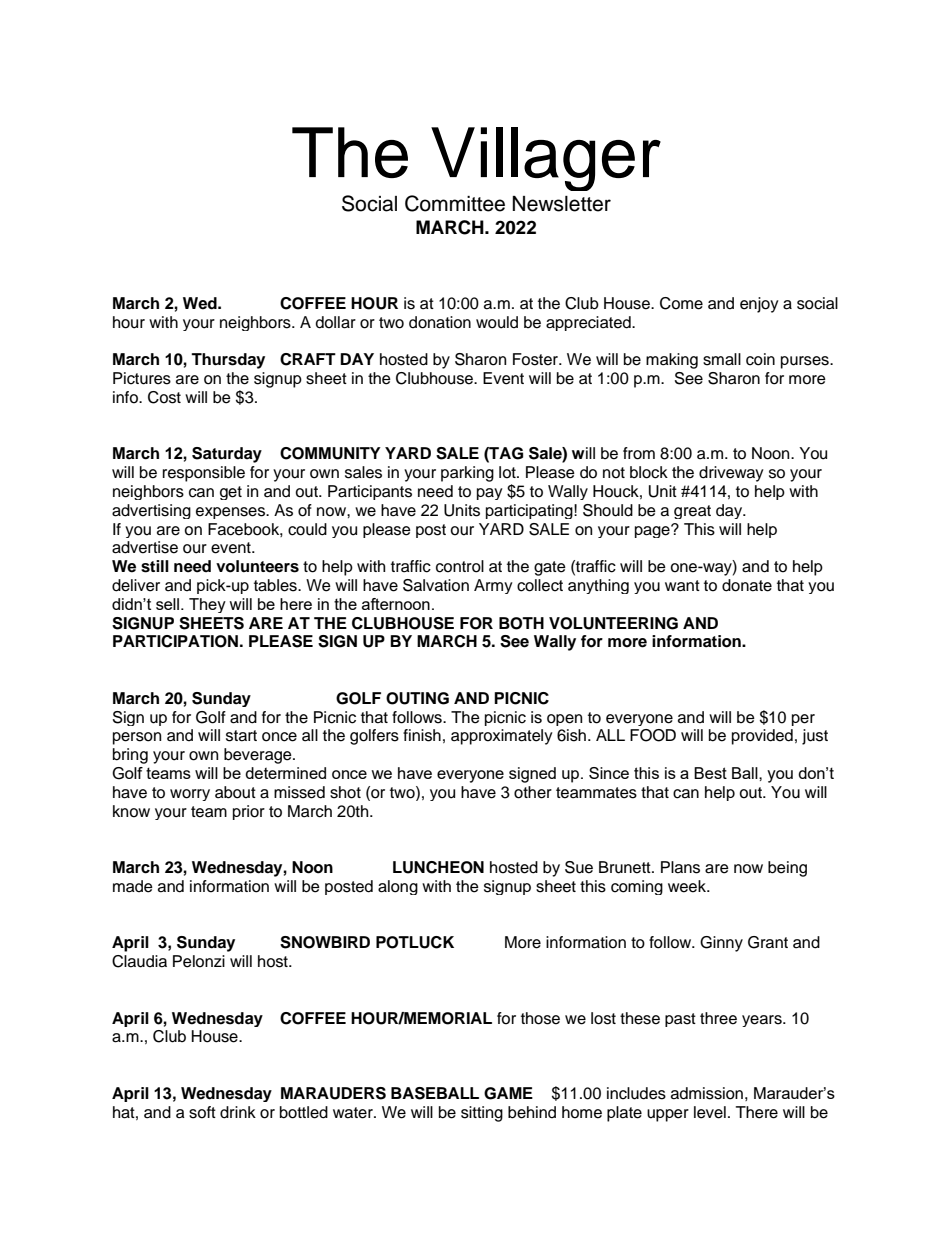  What do you see at coordinates (207, 605) in the screenshot?
I see `They` at bounding box center [207, 605].
